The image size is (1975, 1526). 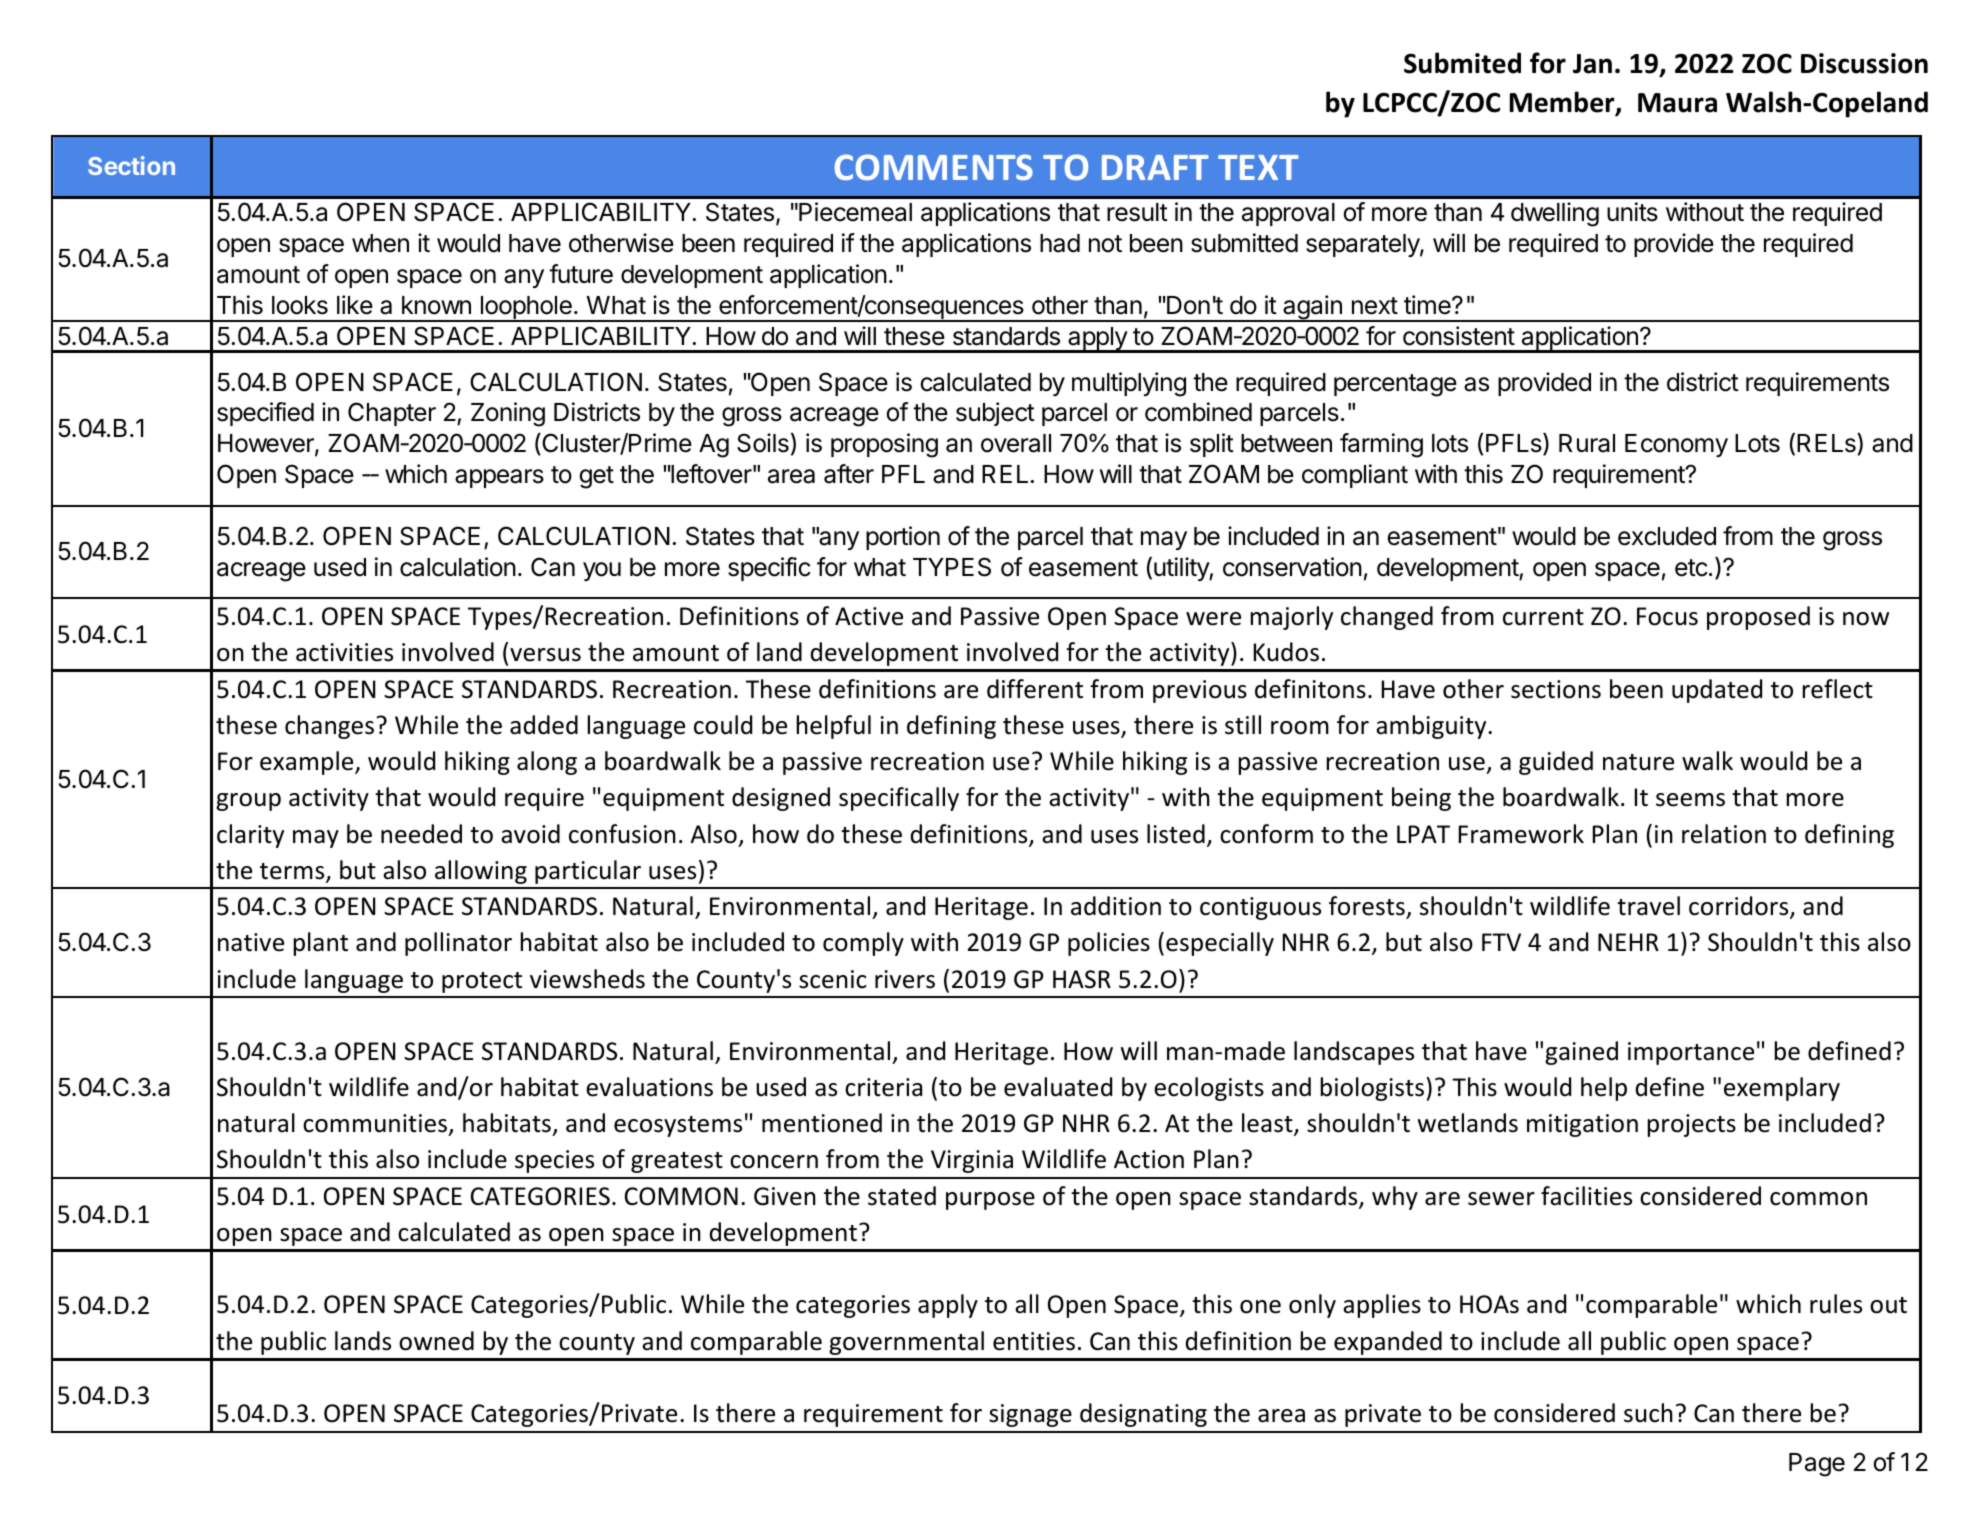 What do you see at coordinates (1155, 167) in the screenshot?
I see `DRAFT` at bounding box center [1155, 167].
